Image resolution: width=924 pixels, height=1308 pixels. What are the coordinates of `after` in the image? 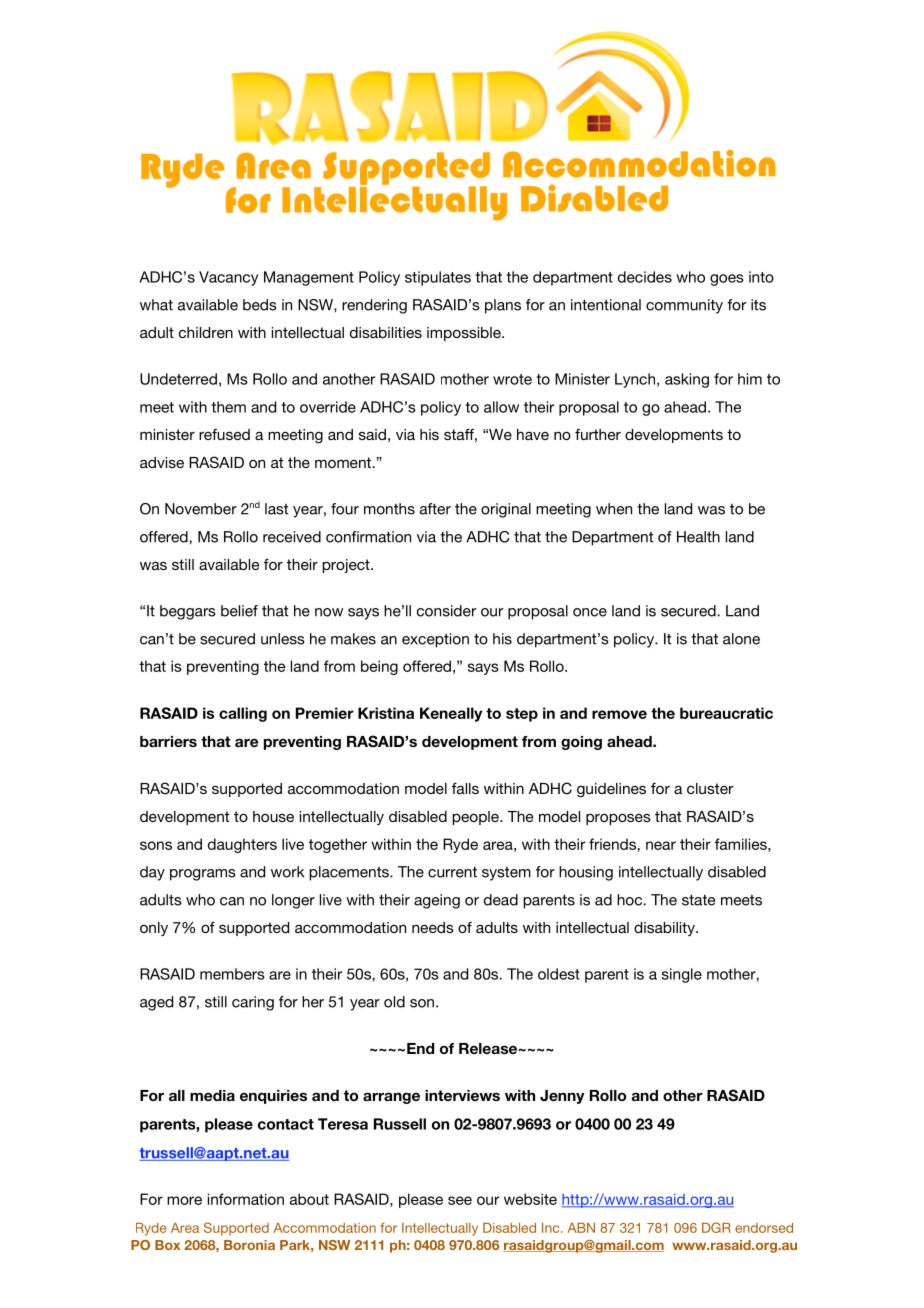 It's located at (435, 509).
